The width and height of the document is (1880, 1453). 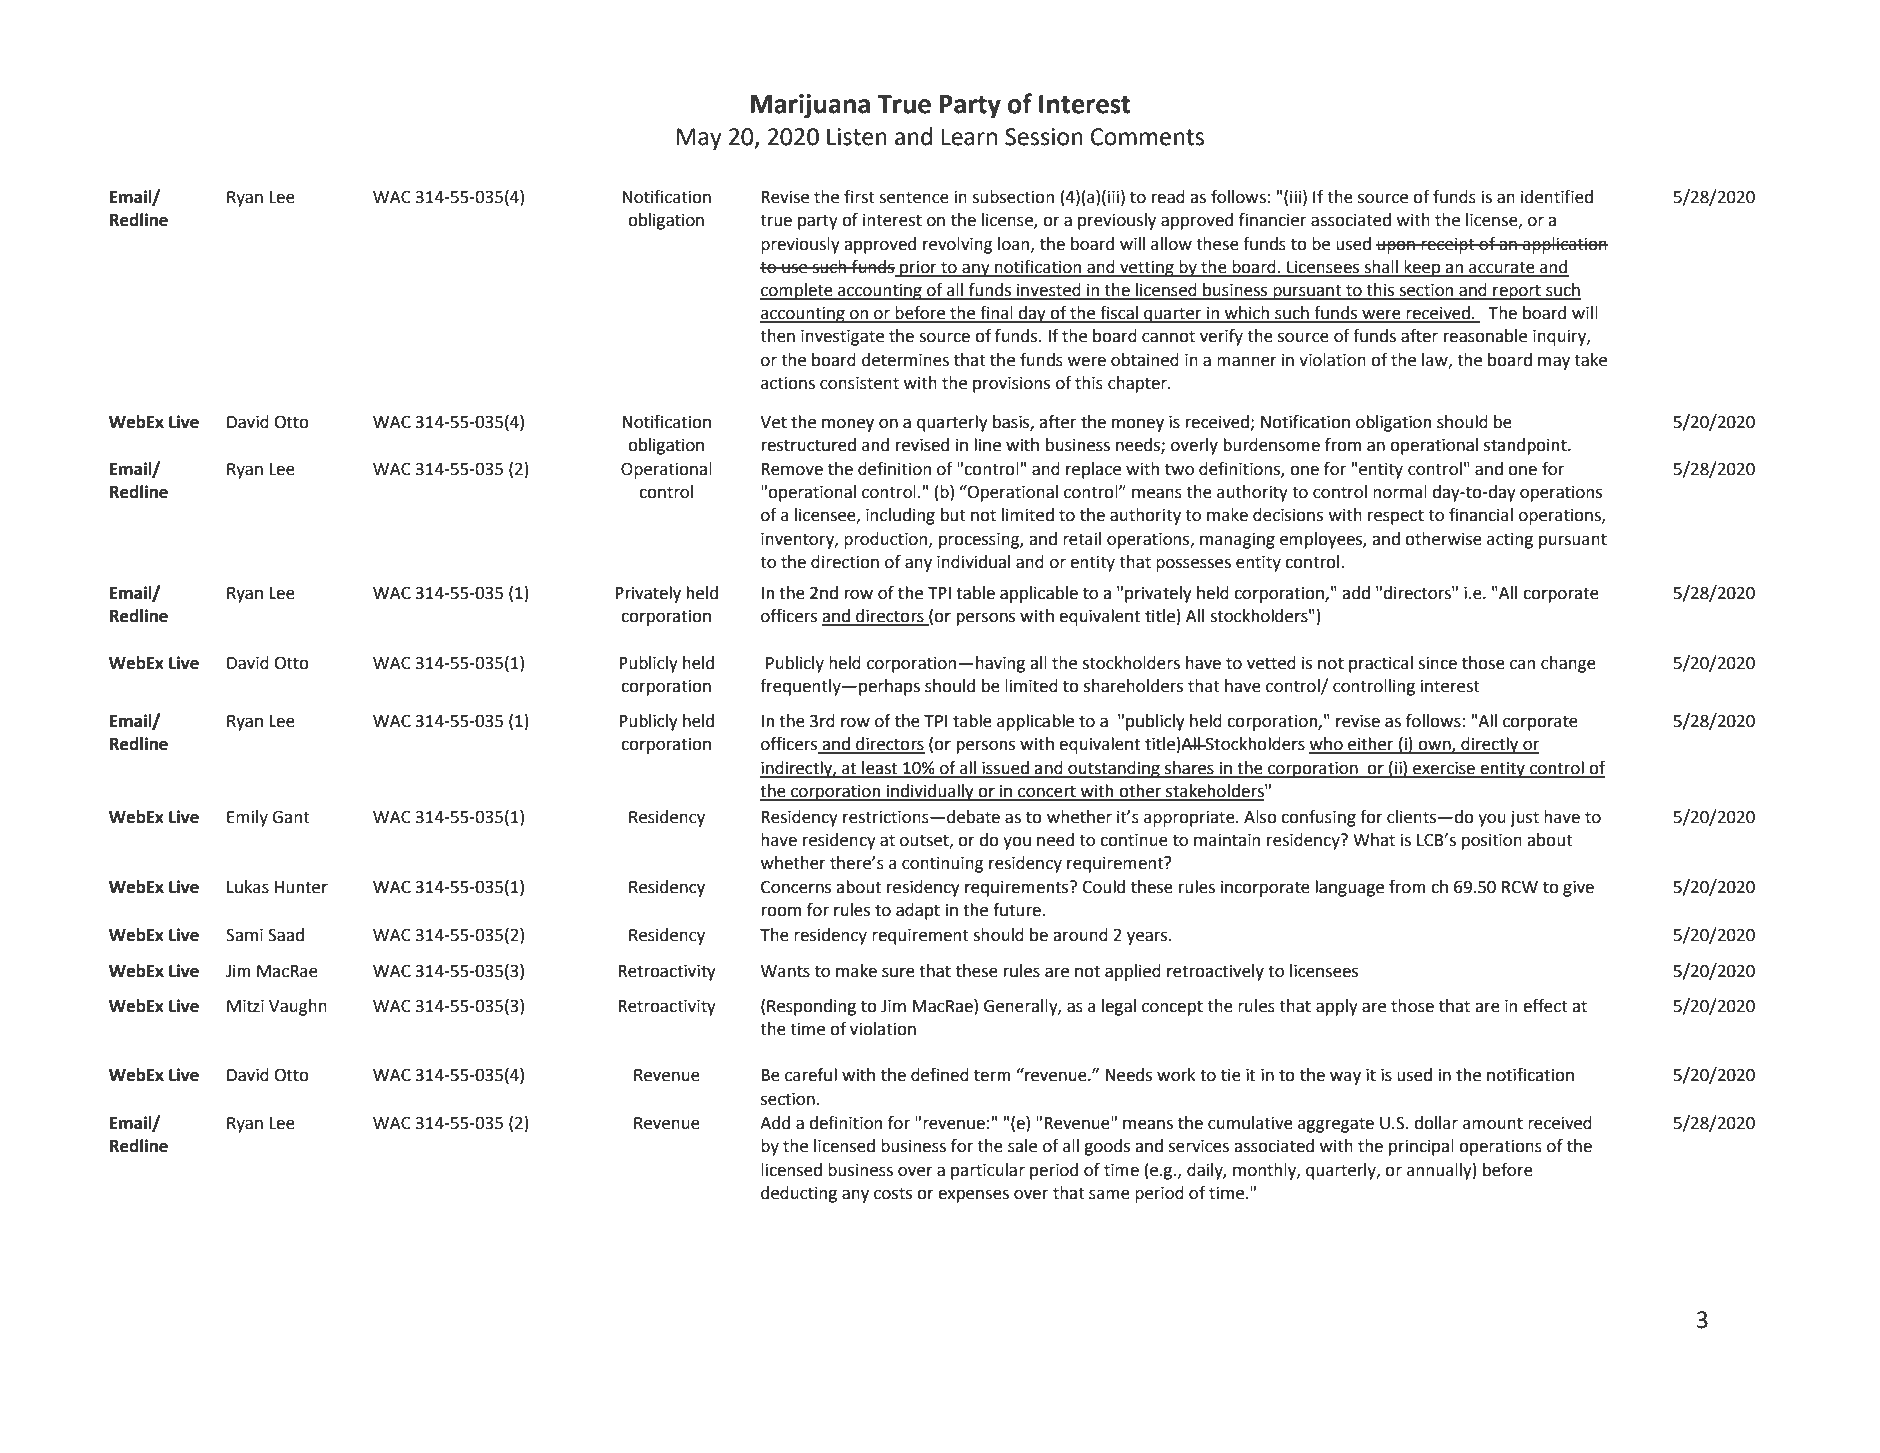 What do you see at coordinates (810, 106) in the document?
I see `Marijuana` at bounding box center [810, 106].
